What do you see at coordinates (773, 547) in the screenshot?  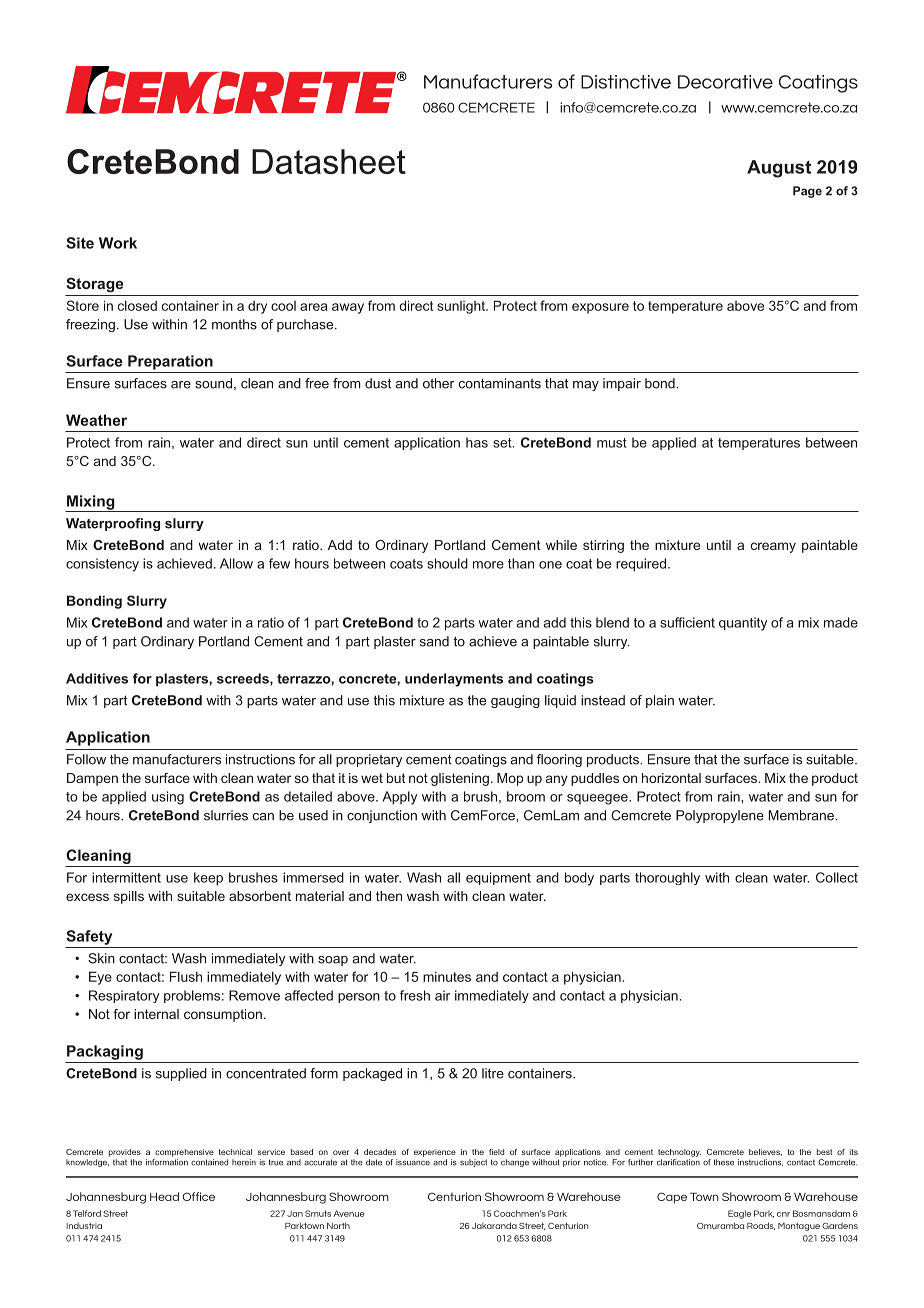 I see `creamy` at bounding box center [773, 547].
